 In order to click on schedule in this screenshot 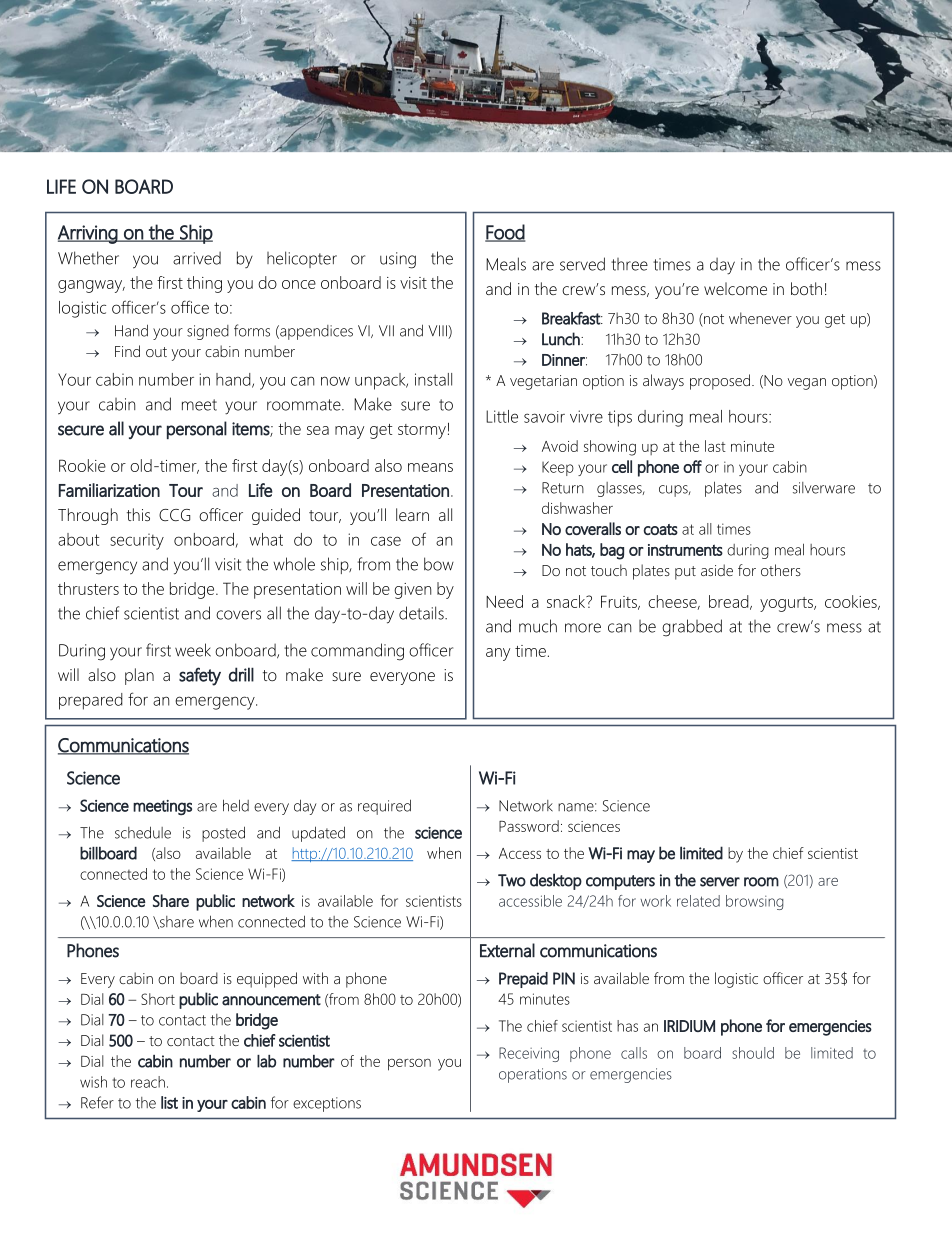, I will do `click(143, 832)`.
